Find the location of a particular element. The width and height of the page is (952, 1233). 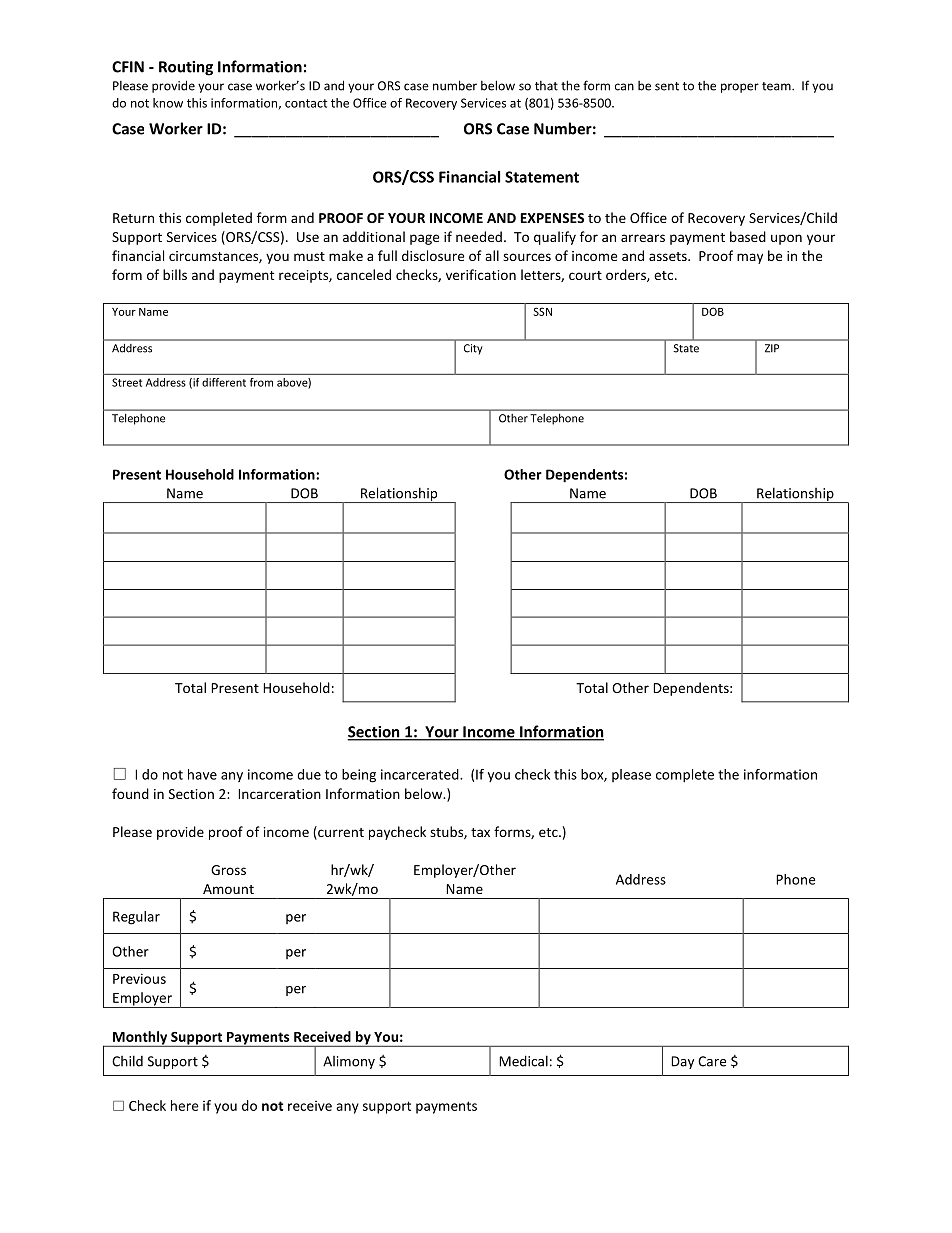

City is located at coordinates (473, 349).
